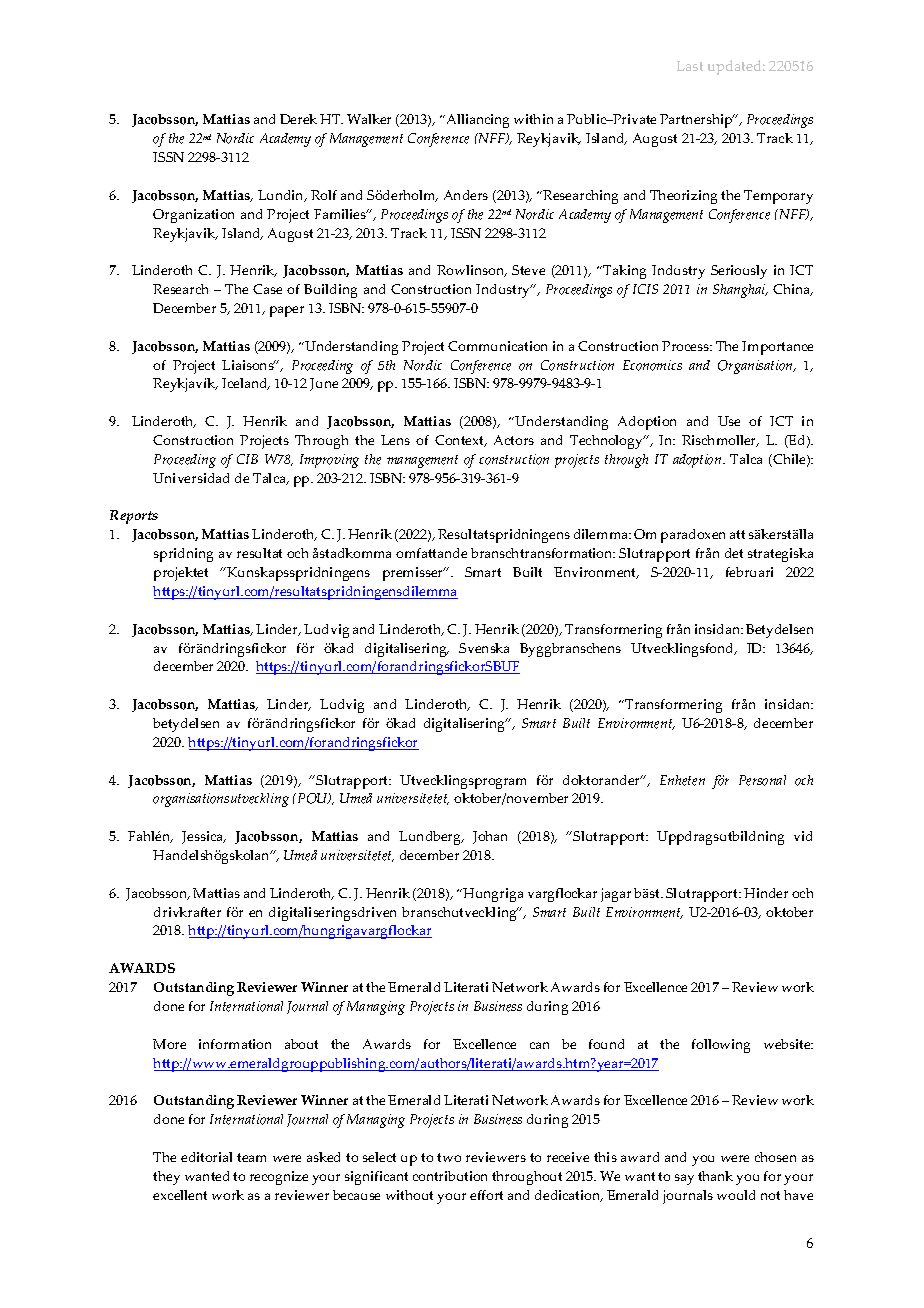 The height and width of the screenshot is (1308, 924). What do you see at coordinates (187, 912) in the screenshot?
I see `drivkrafter` at bounding box center [187, 912].
